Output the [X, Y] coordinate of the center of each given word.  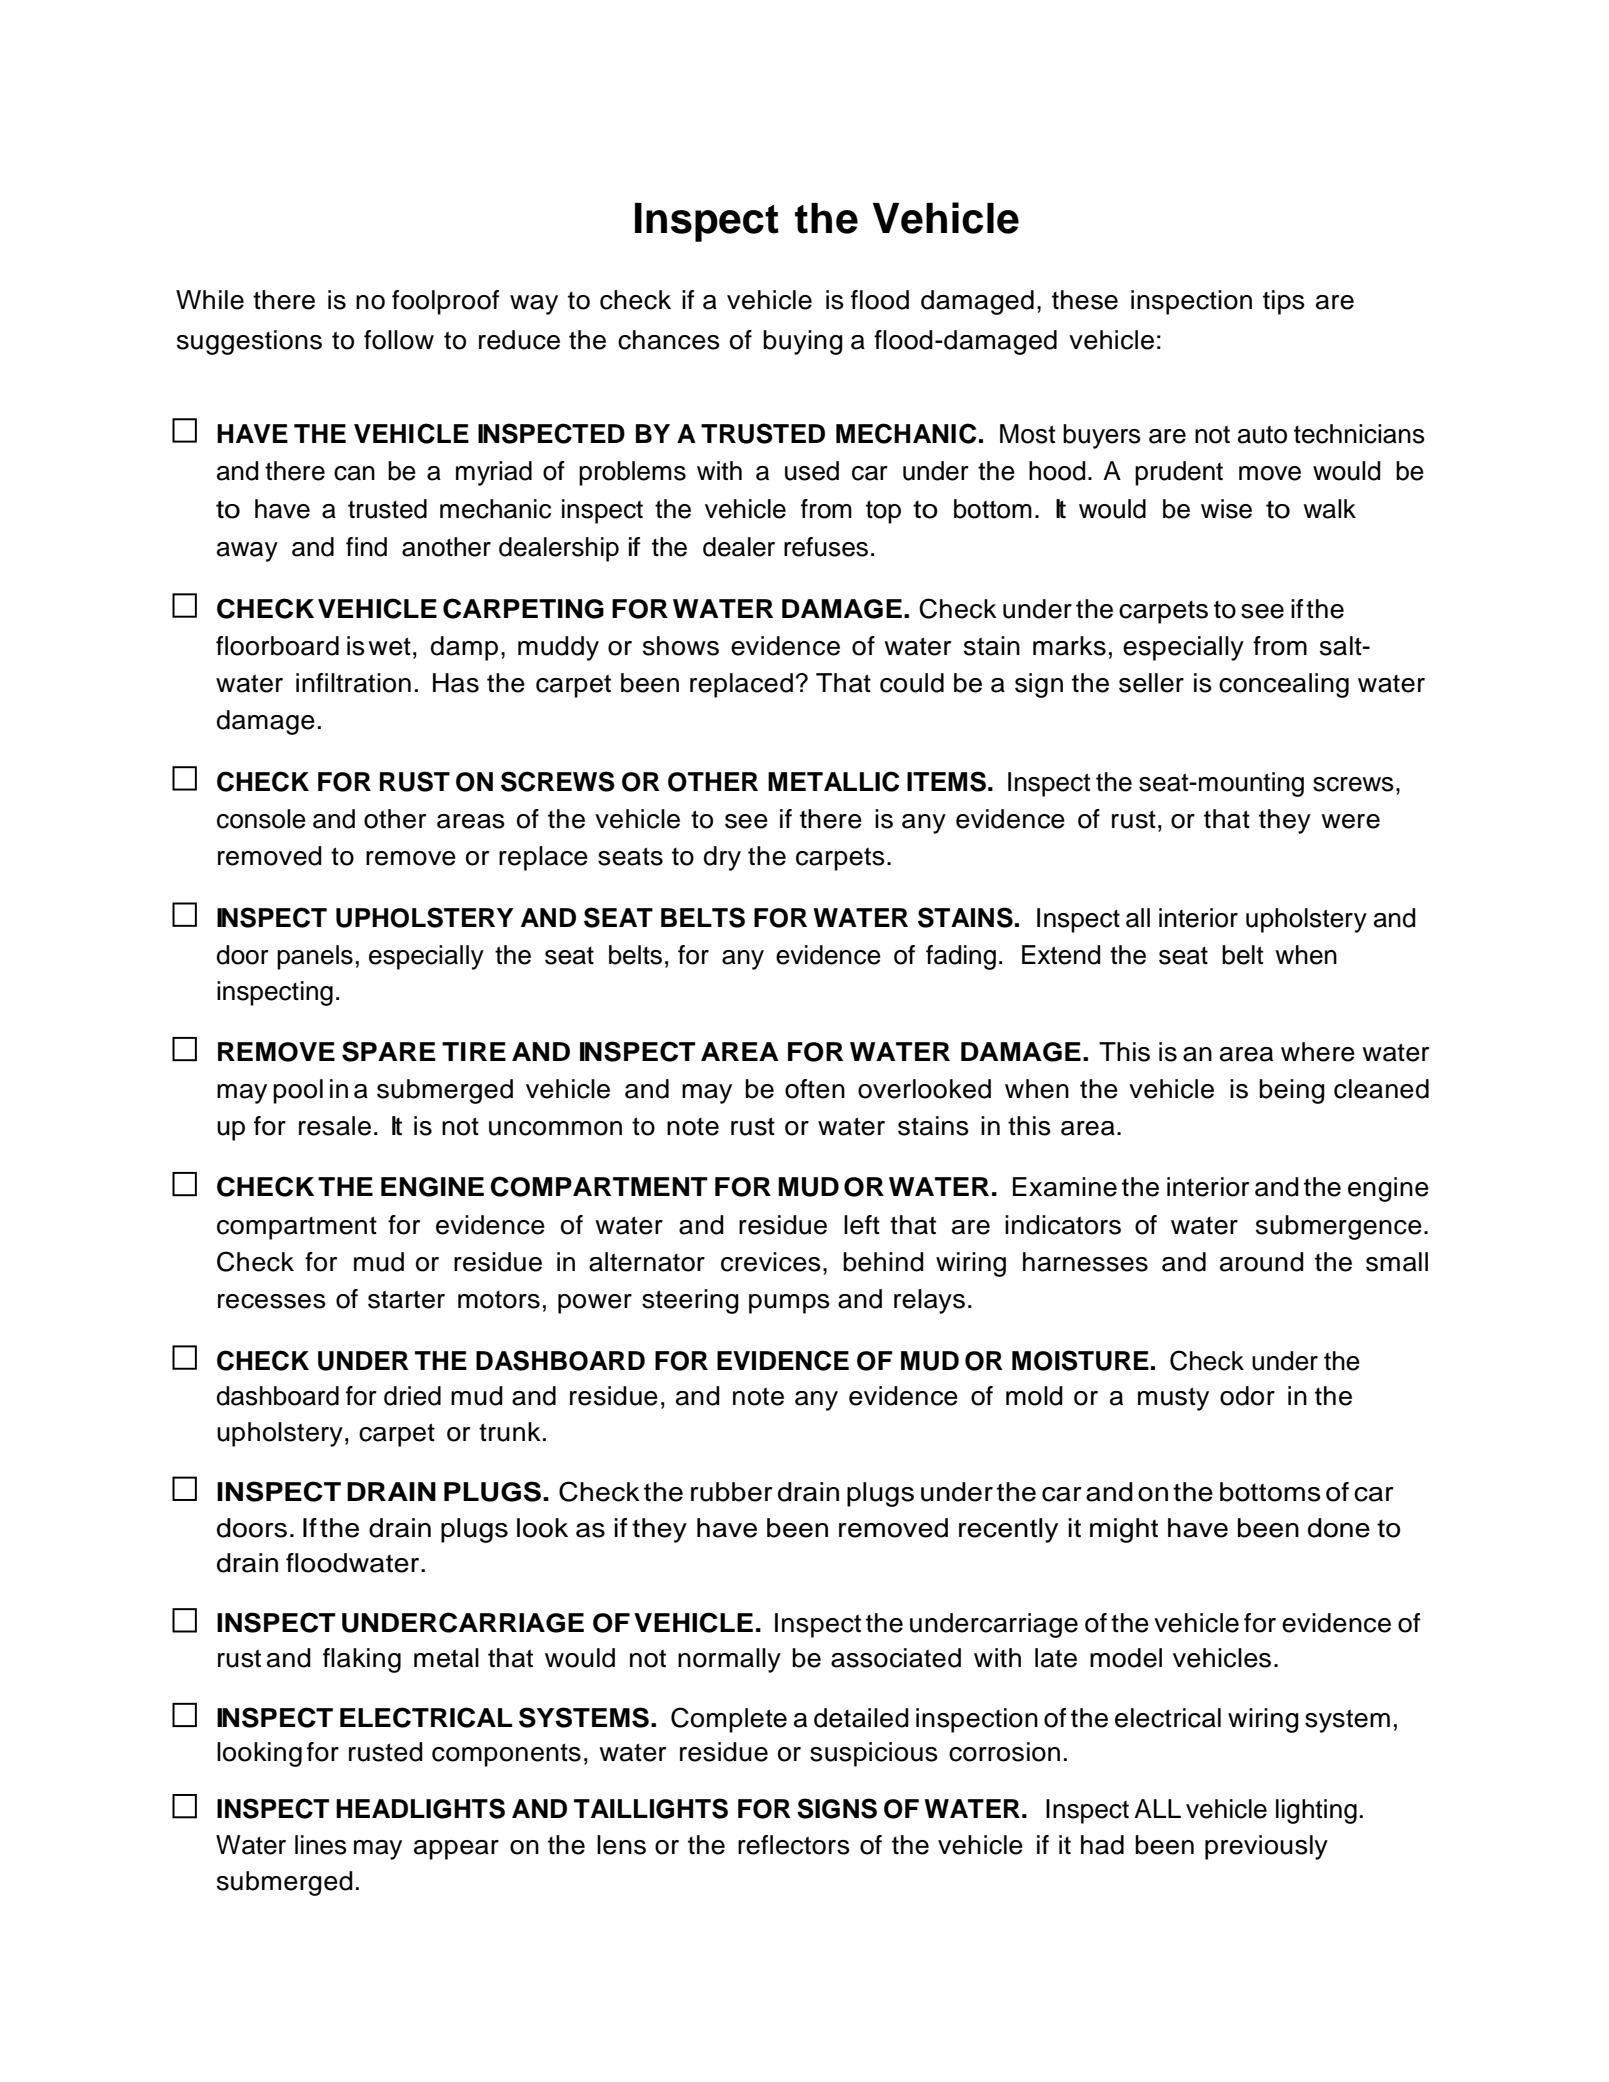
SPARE [389, 1051]
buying [803, 342]
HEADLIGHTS [420, 1808]
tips [1284, 302]
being [1292, 1091]
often [815, 1089]
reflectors [794, 1845]
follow [399, 340]
